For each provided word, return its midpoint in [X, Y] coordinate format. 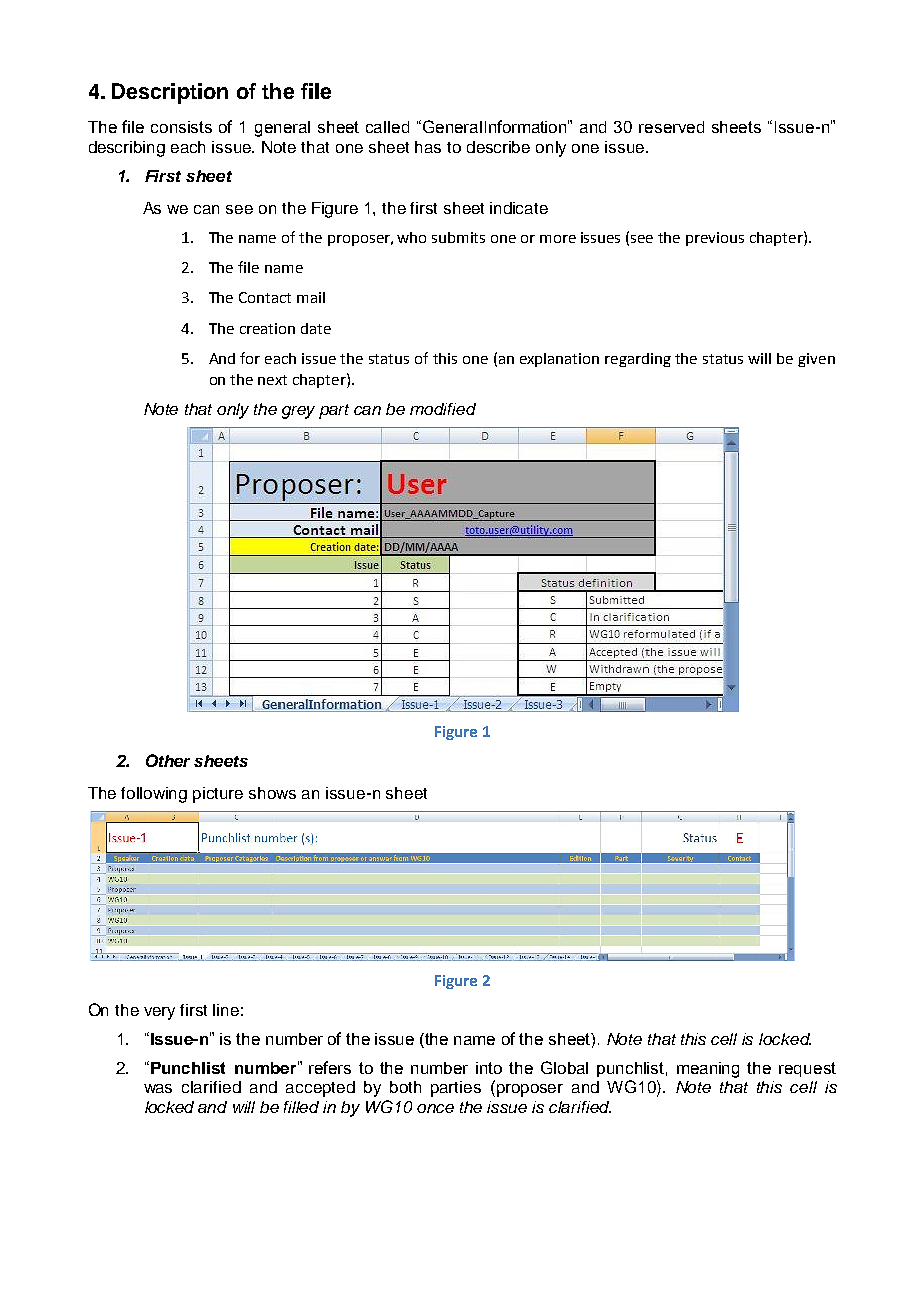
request [807, 1069]
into [489, 1068]
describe [498, 147]
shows [272, 793]
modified [443, 409]
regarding [638, 360]
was [158, 1088]
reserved [671, 127]
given [816, 360]
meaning [708, 1070]
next [272, 380]
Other [168, 760]
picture [218, 795]
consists [181, 127]
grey [298, 412]
